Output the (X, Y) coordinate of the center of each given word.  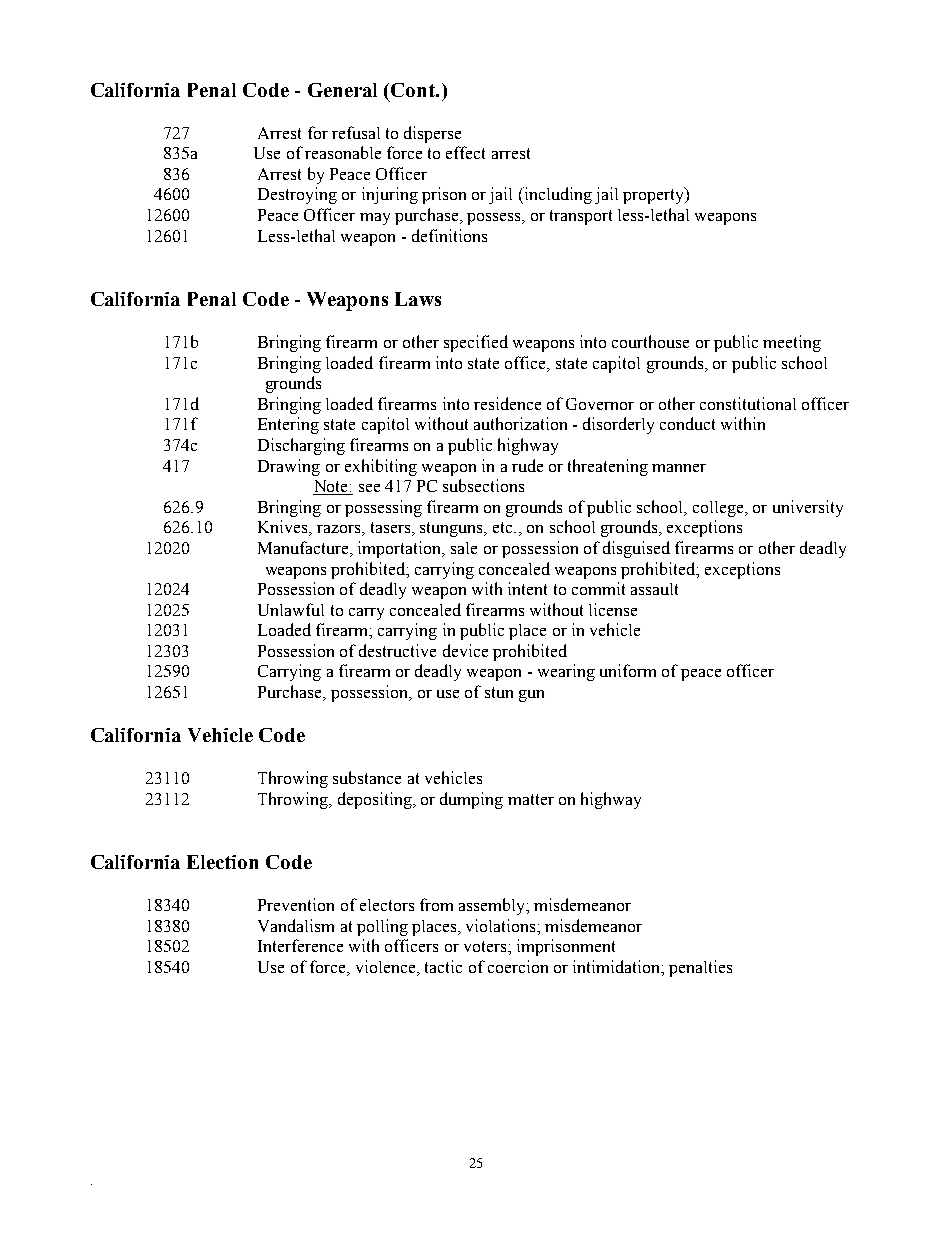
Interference (300, 945)
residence (507, 403)
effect (465, 152)
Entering (288, 425)
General (342, 90)
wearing (566, 672)
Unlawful (291, 609)
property (654, 195)
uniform (628, 670)
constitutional (748, 403)
